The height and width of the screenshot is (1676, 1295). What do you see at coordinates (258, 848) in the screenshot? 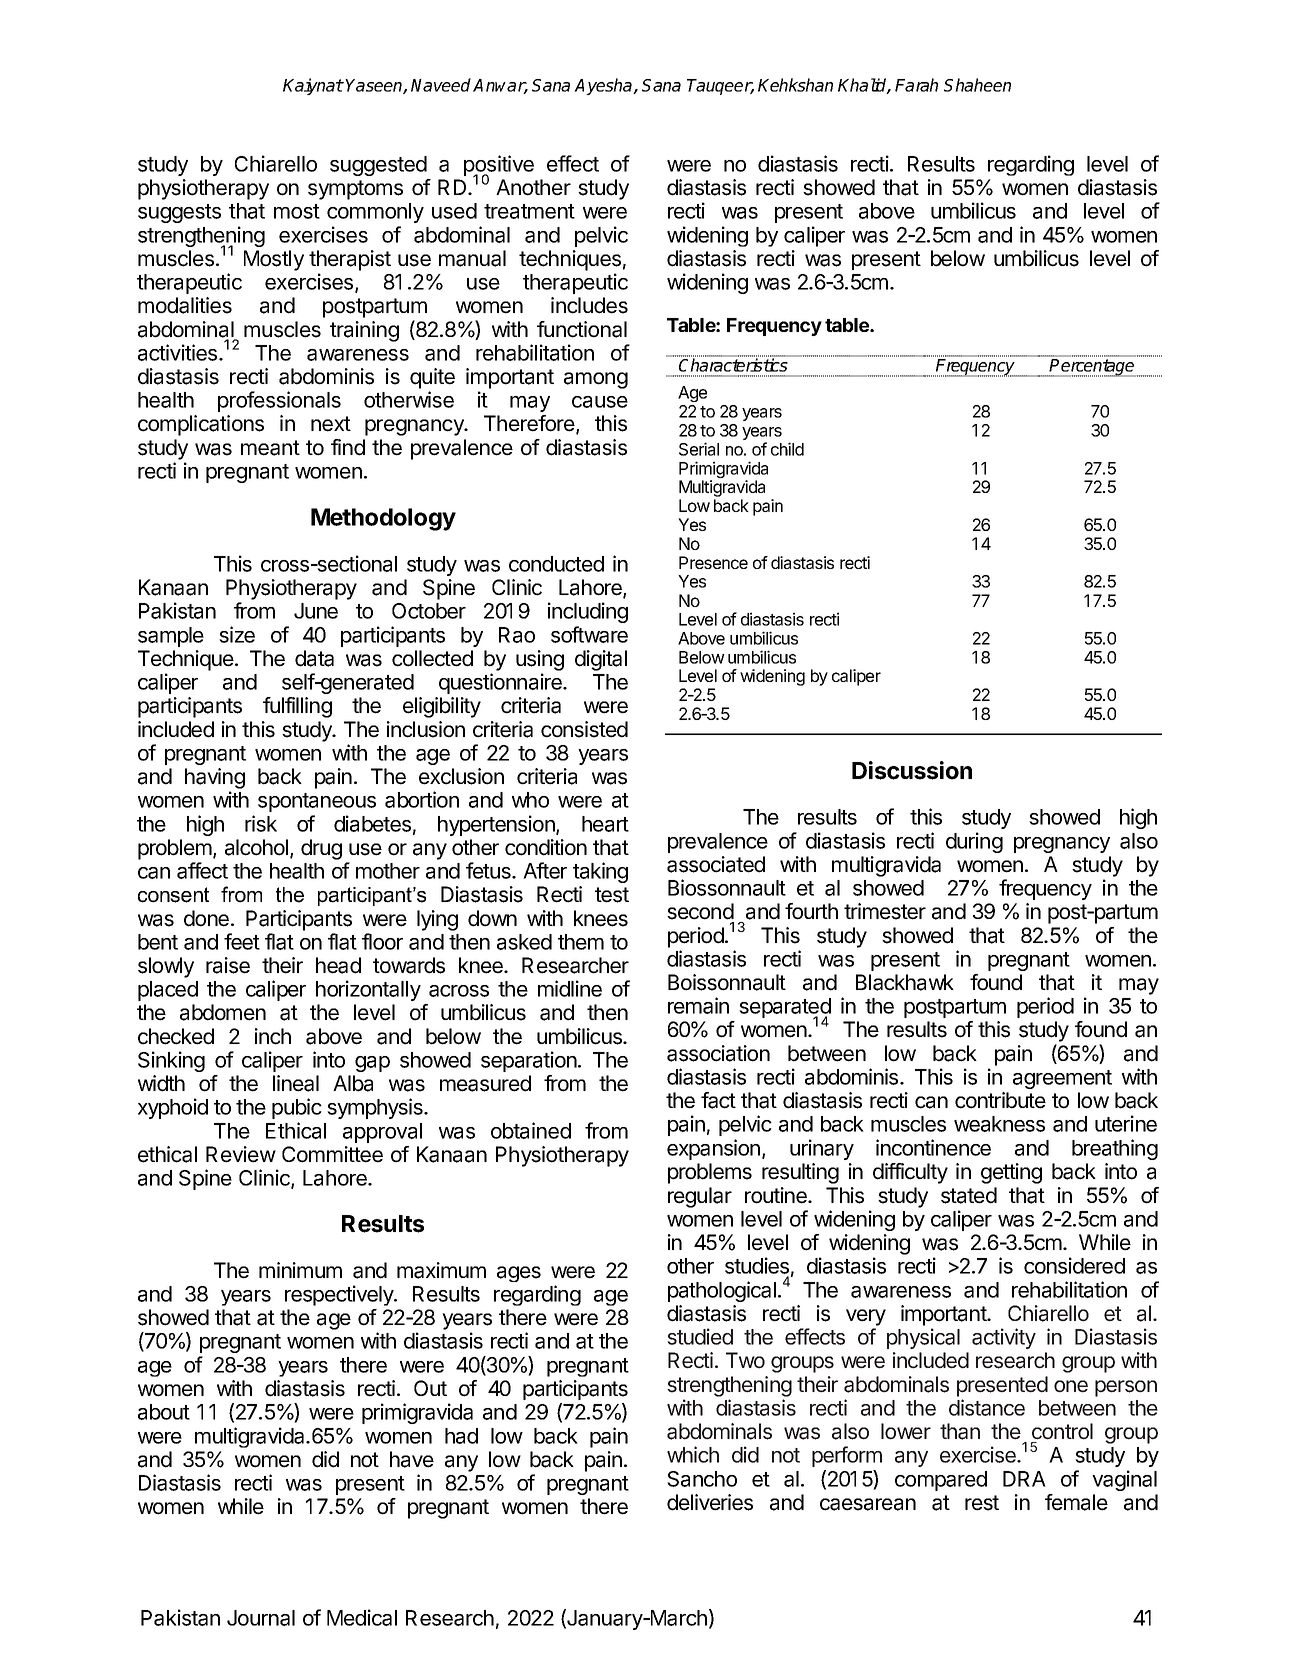
I see `alcohol` at bounding box center [258, 848].
